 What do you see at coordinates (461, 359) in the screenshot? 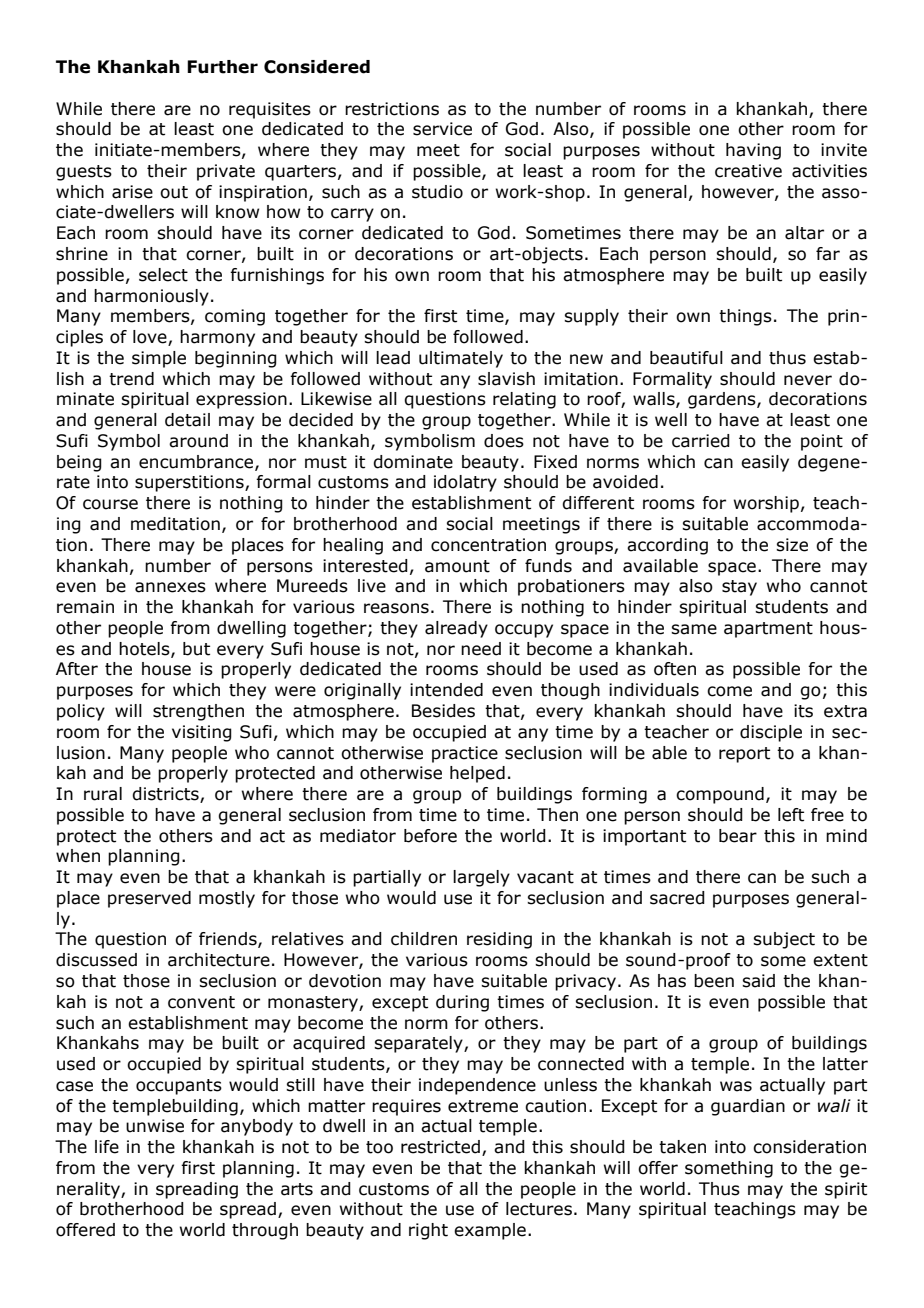
I see `ultimately` at bounding box center [461, 359].
